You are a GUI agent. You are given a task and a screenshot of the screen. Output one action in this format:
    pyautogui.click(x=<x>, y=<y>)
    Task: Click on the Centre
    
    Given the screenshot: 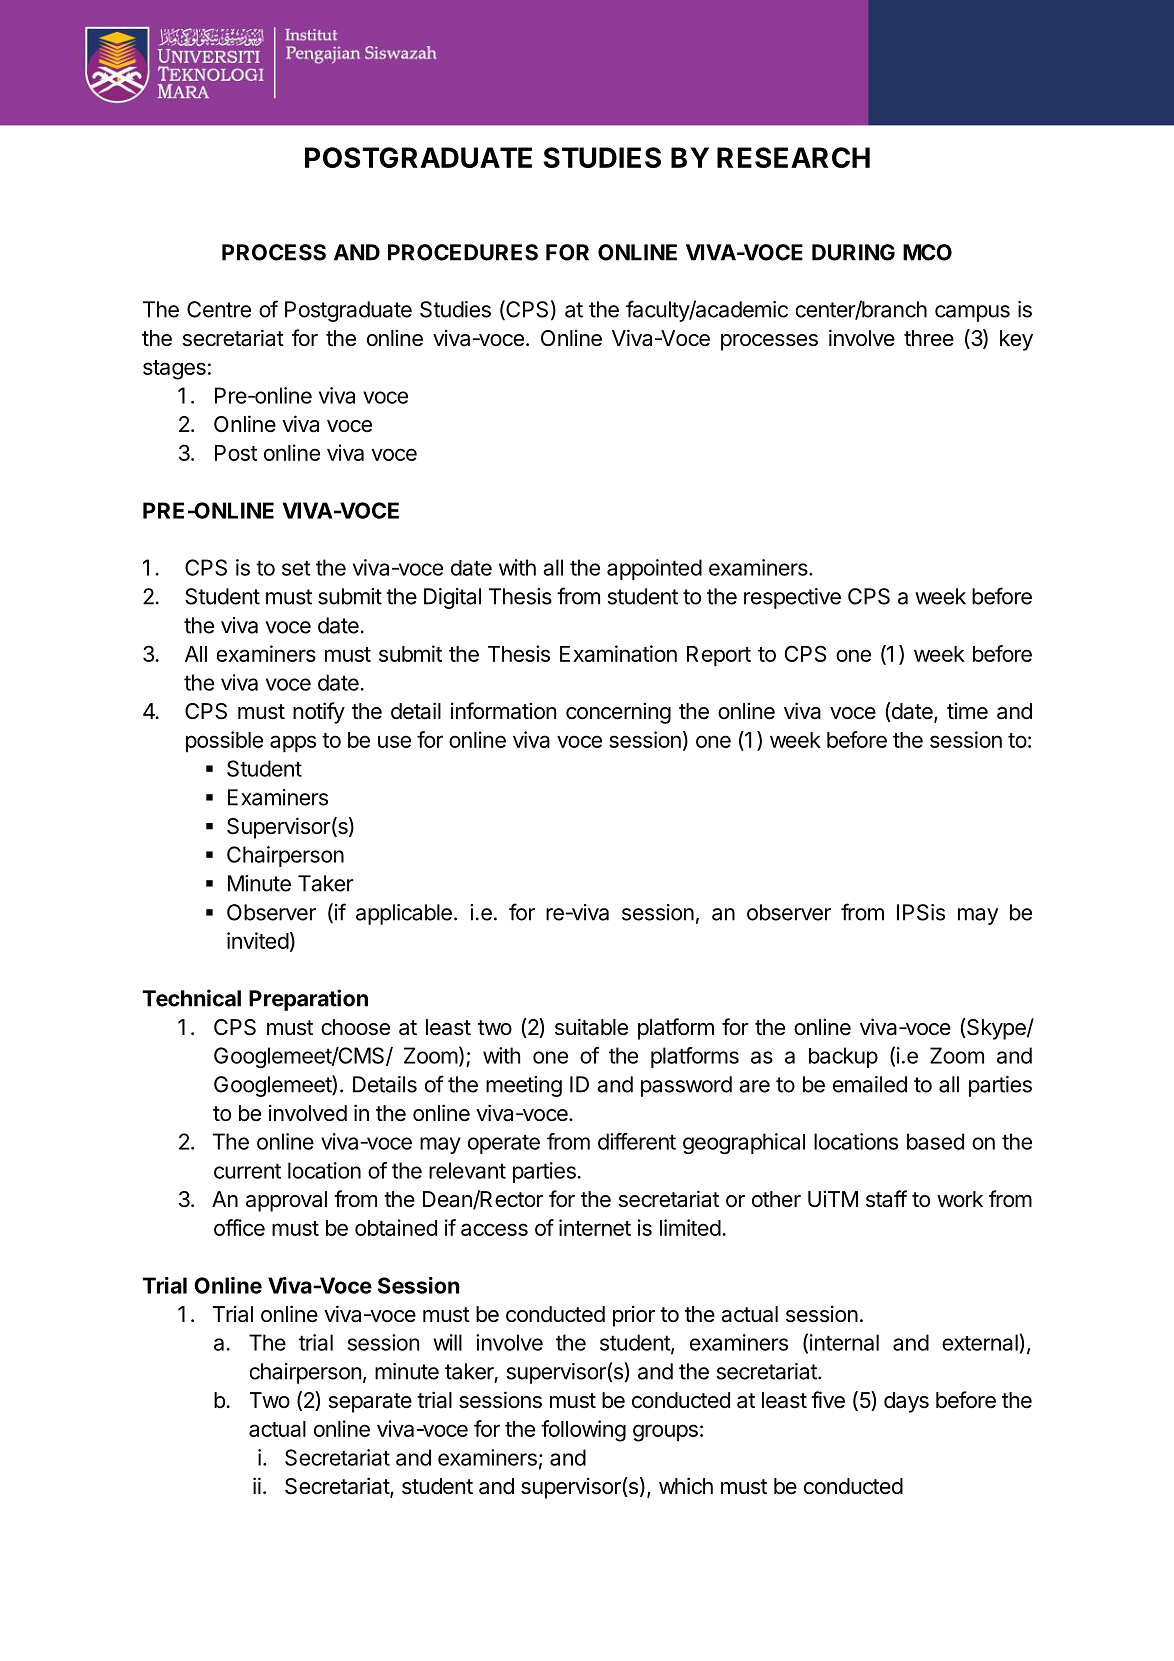 What is the action you would take?
    pyautogui.click(x=219, y=309)
